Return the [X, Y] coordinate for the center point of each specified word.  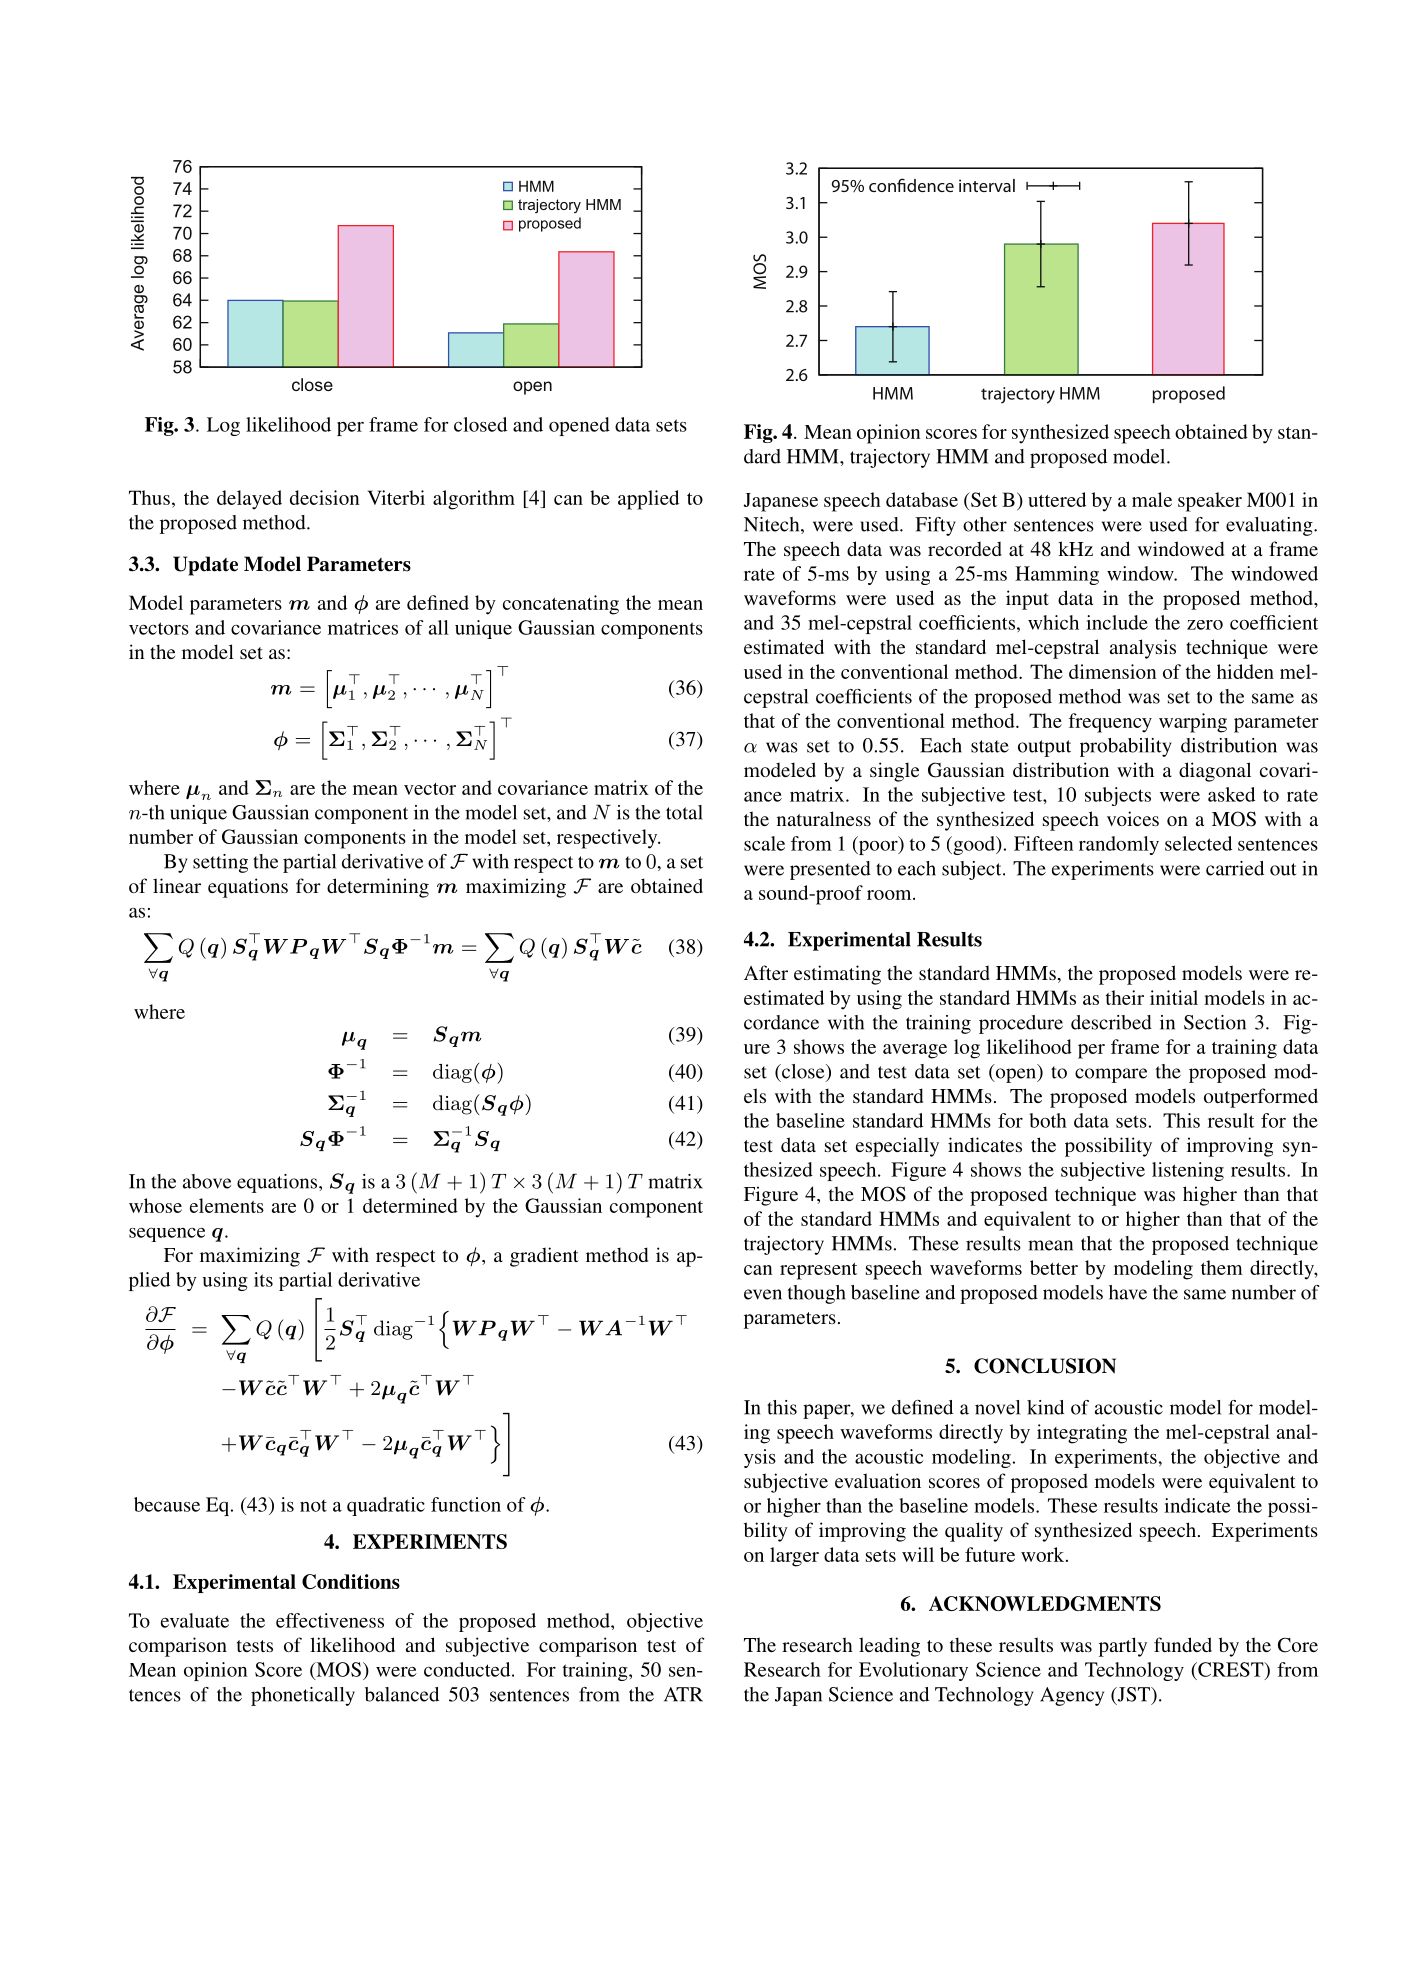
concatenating [561, 605]
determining [378, 888]
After [766, 972]
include [1117, 622]
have [1128, 1292]
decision [324, 497]
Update [205, 566]
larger [794, 1557]
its [263, 1279]
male [1152, 499]
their [1125, 997]
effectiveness [330, 1620]
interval [987, 185]
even [763, 1294]
